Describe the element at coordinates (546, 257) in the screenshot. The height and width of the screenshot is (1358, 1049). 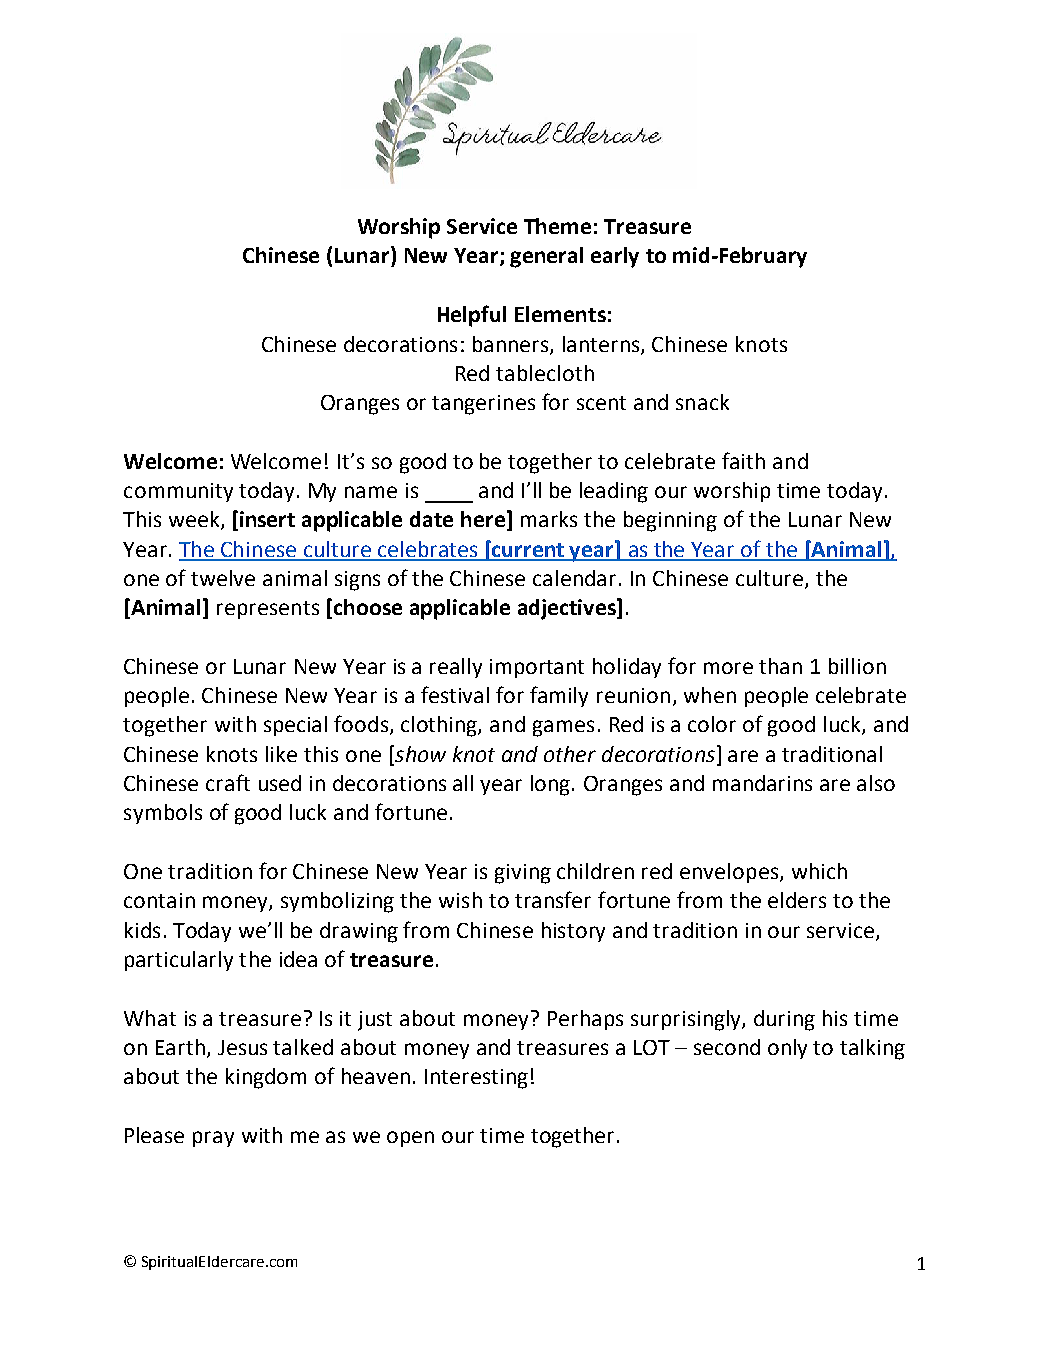
I see `general` at that location.
